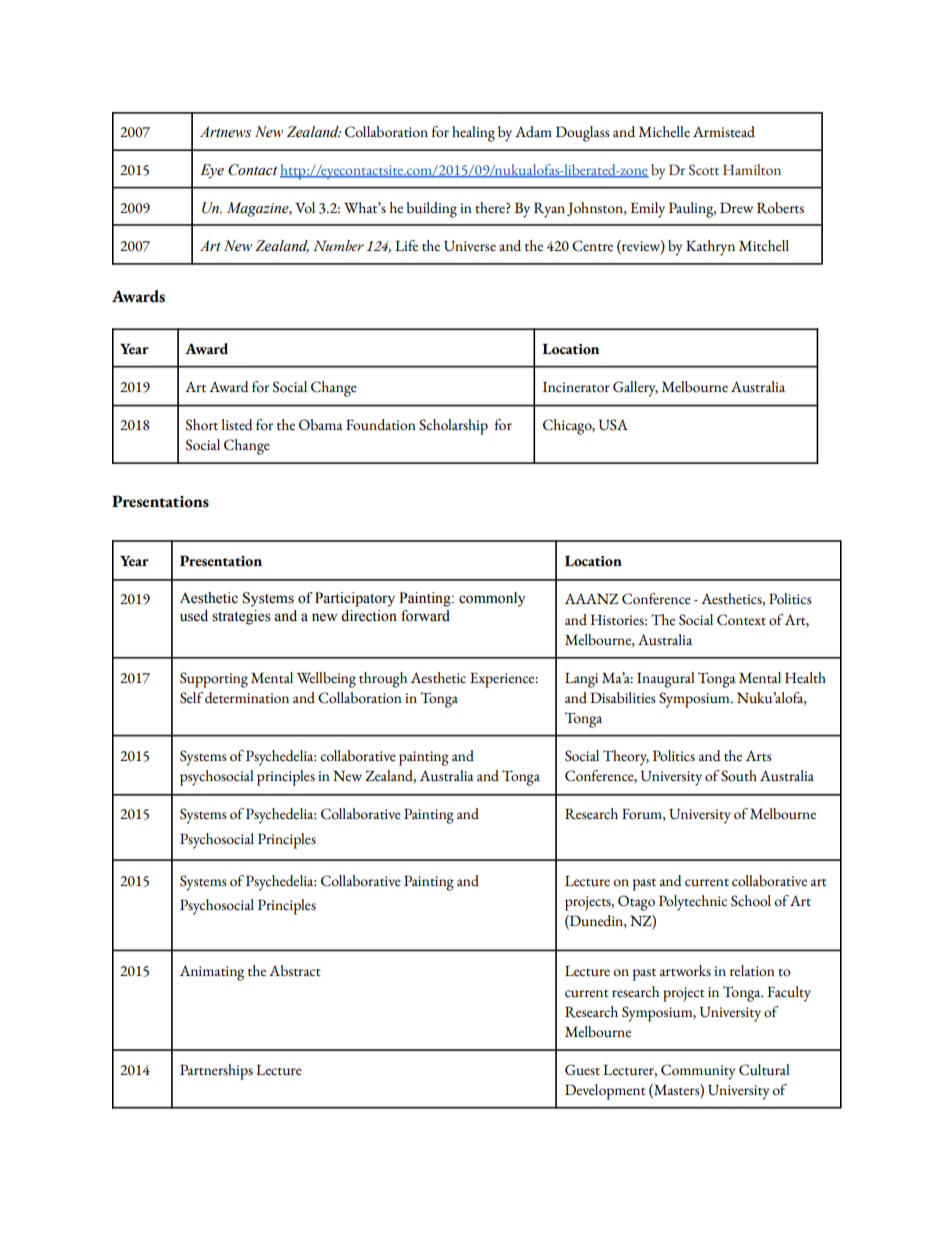 The image size is (952, 1233). What do you see at coordinates (473, 134) in the screenshot?
I see `healing` at bounding box center [473, 134].
